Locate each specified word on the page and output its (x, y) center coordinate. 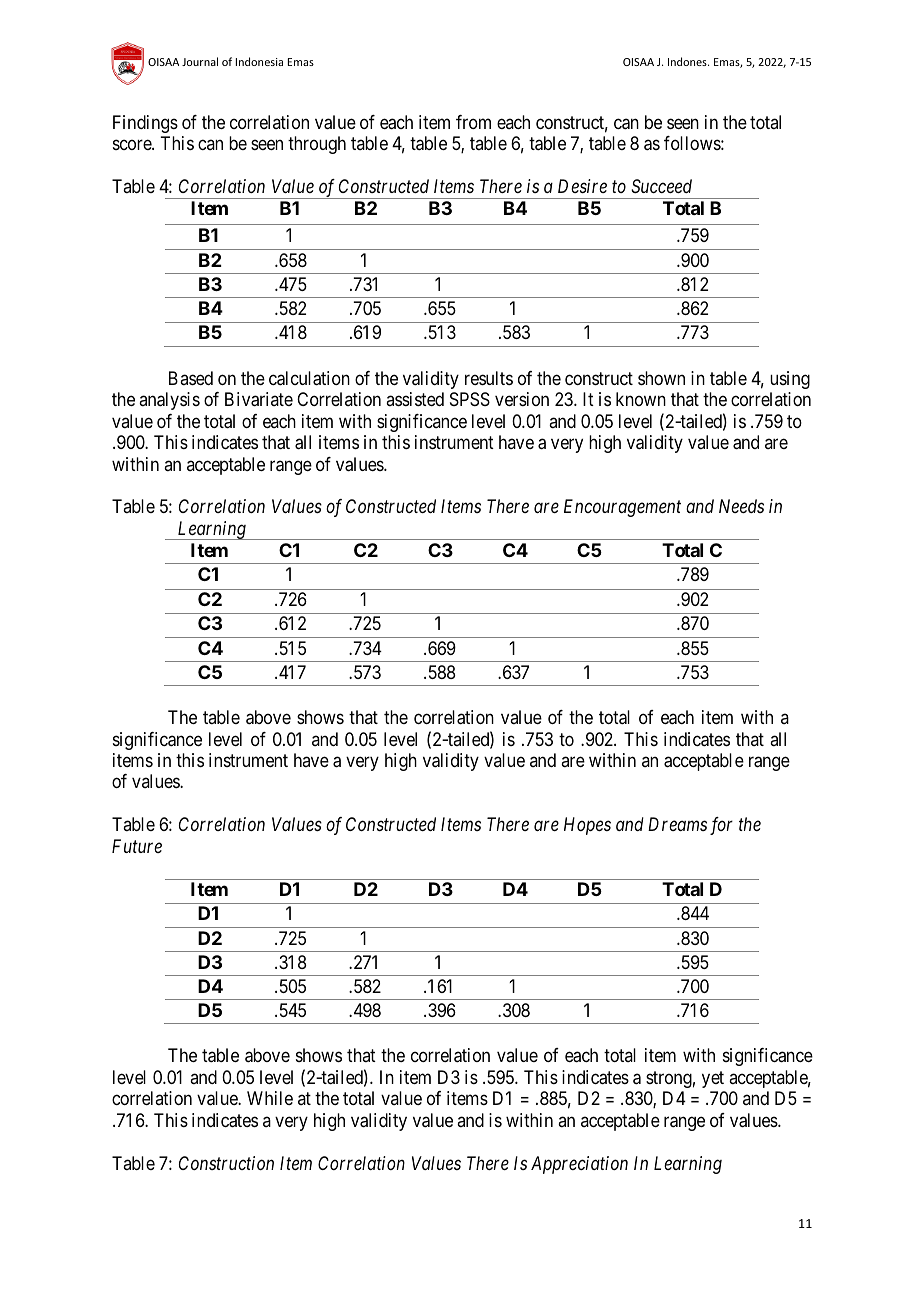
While (270, 1098)
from (473, 122)
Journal (200, 61)
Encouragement (622, 508)
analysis (169, 401)
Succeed (661, 186)
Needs (741, 506)
